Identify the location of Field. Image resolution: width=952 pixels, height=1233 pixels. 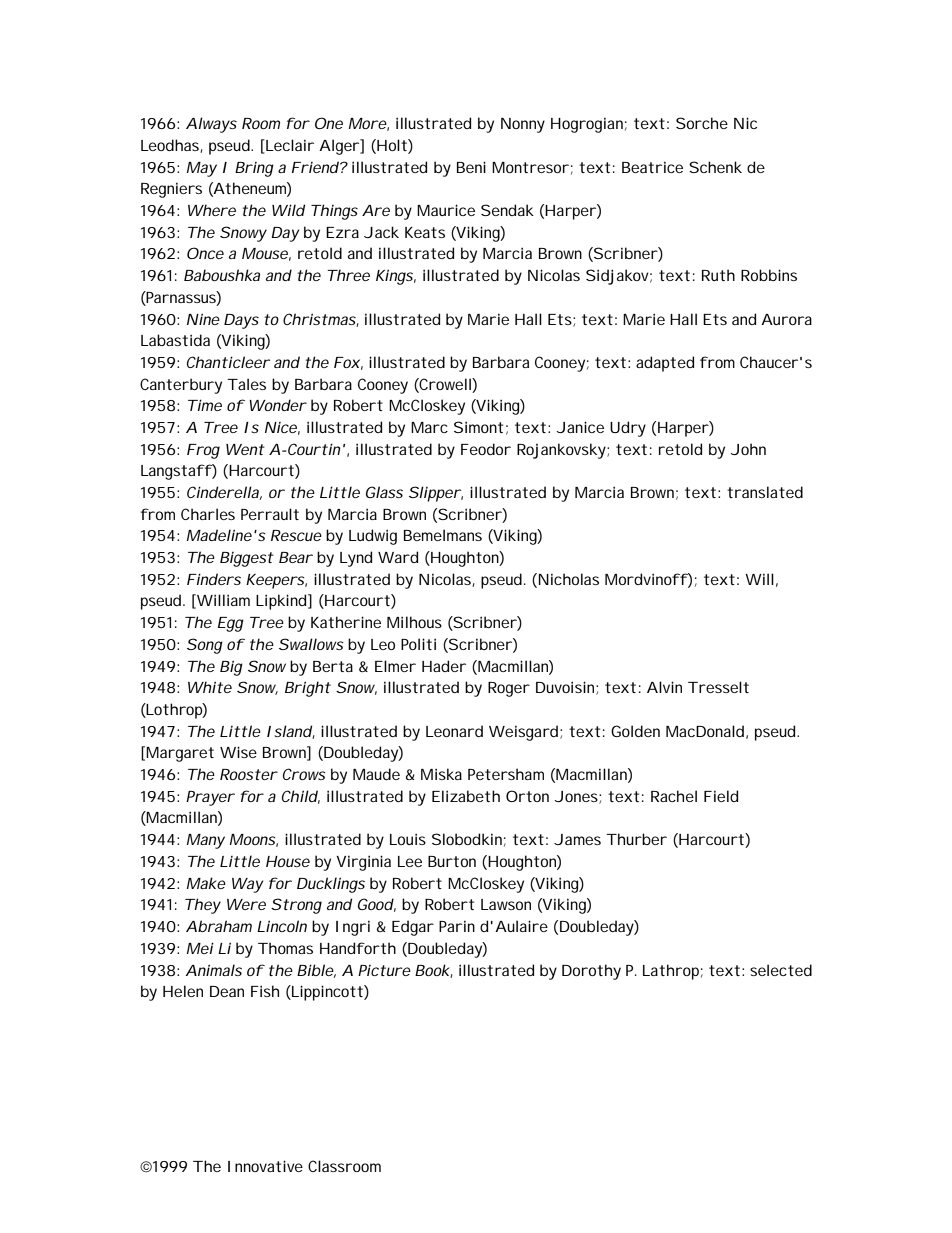
(721, 796).
